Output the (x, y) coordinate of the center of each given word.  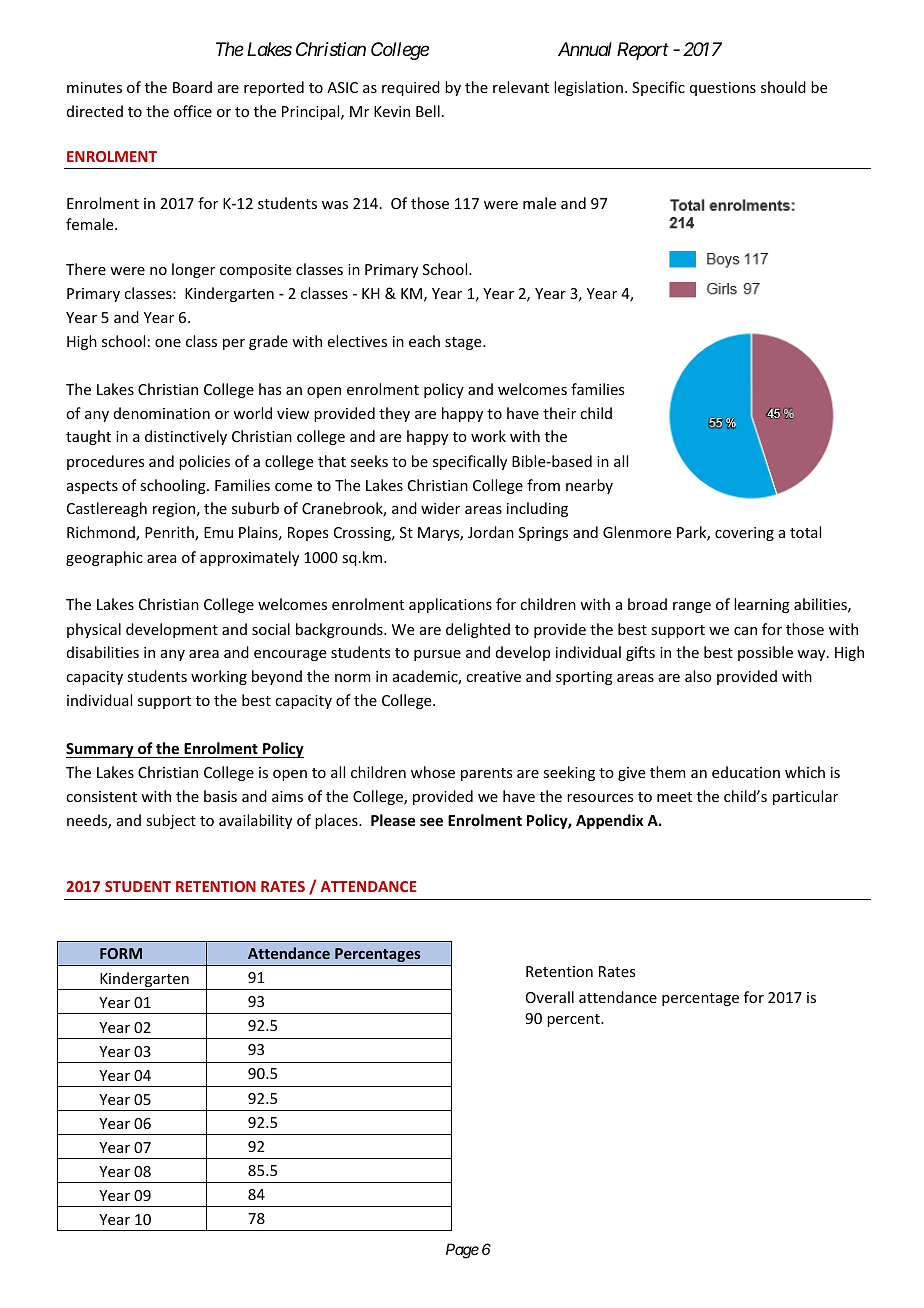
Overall (550, 997)
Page (462, 1251)
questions (723, 89)
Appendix (610, 821)
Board (192, 87)
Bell (428, 111)
